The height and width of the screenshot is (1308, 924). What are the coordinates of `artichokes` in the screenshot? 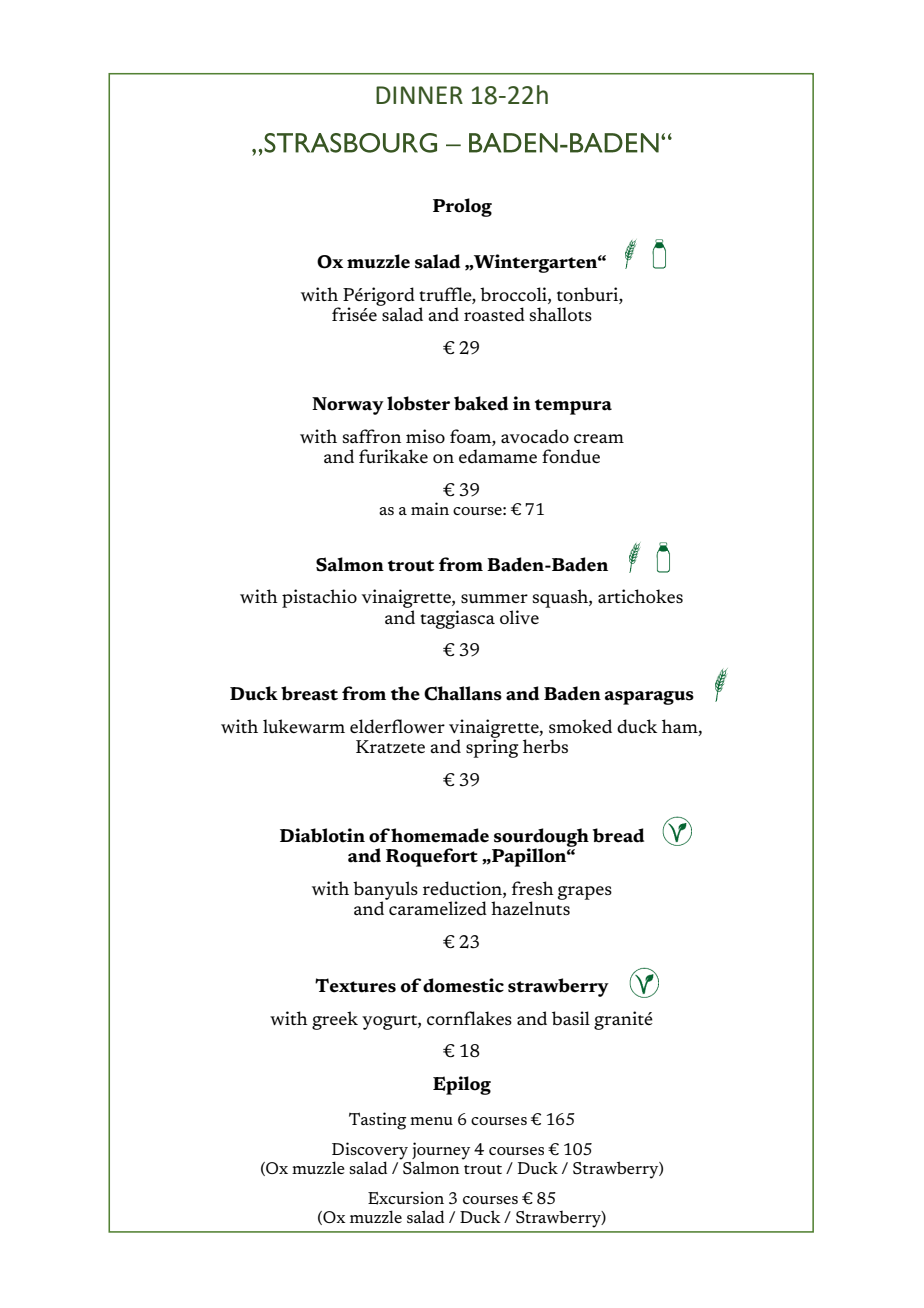 It's located at (640, 596).
